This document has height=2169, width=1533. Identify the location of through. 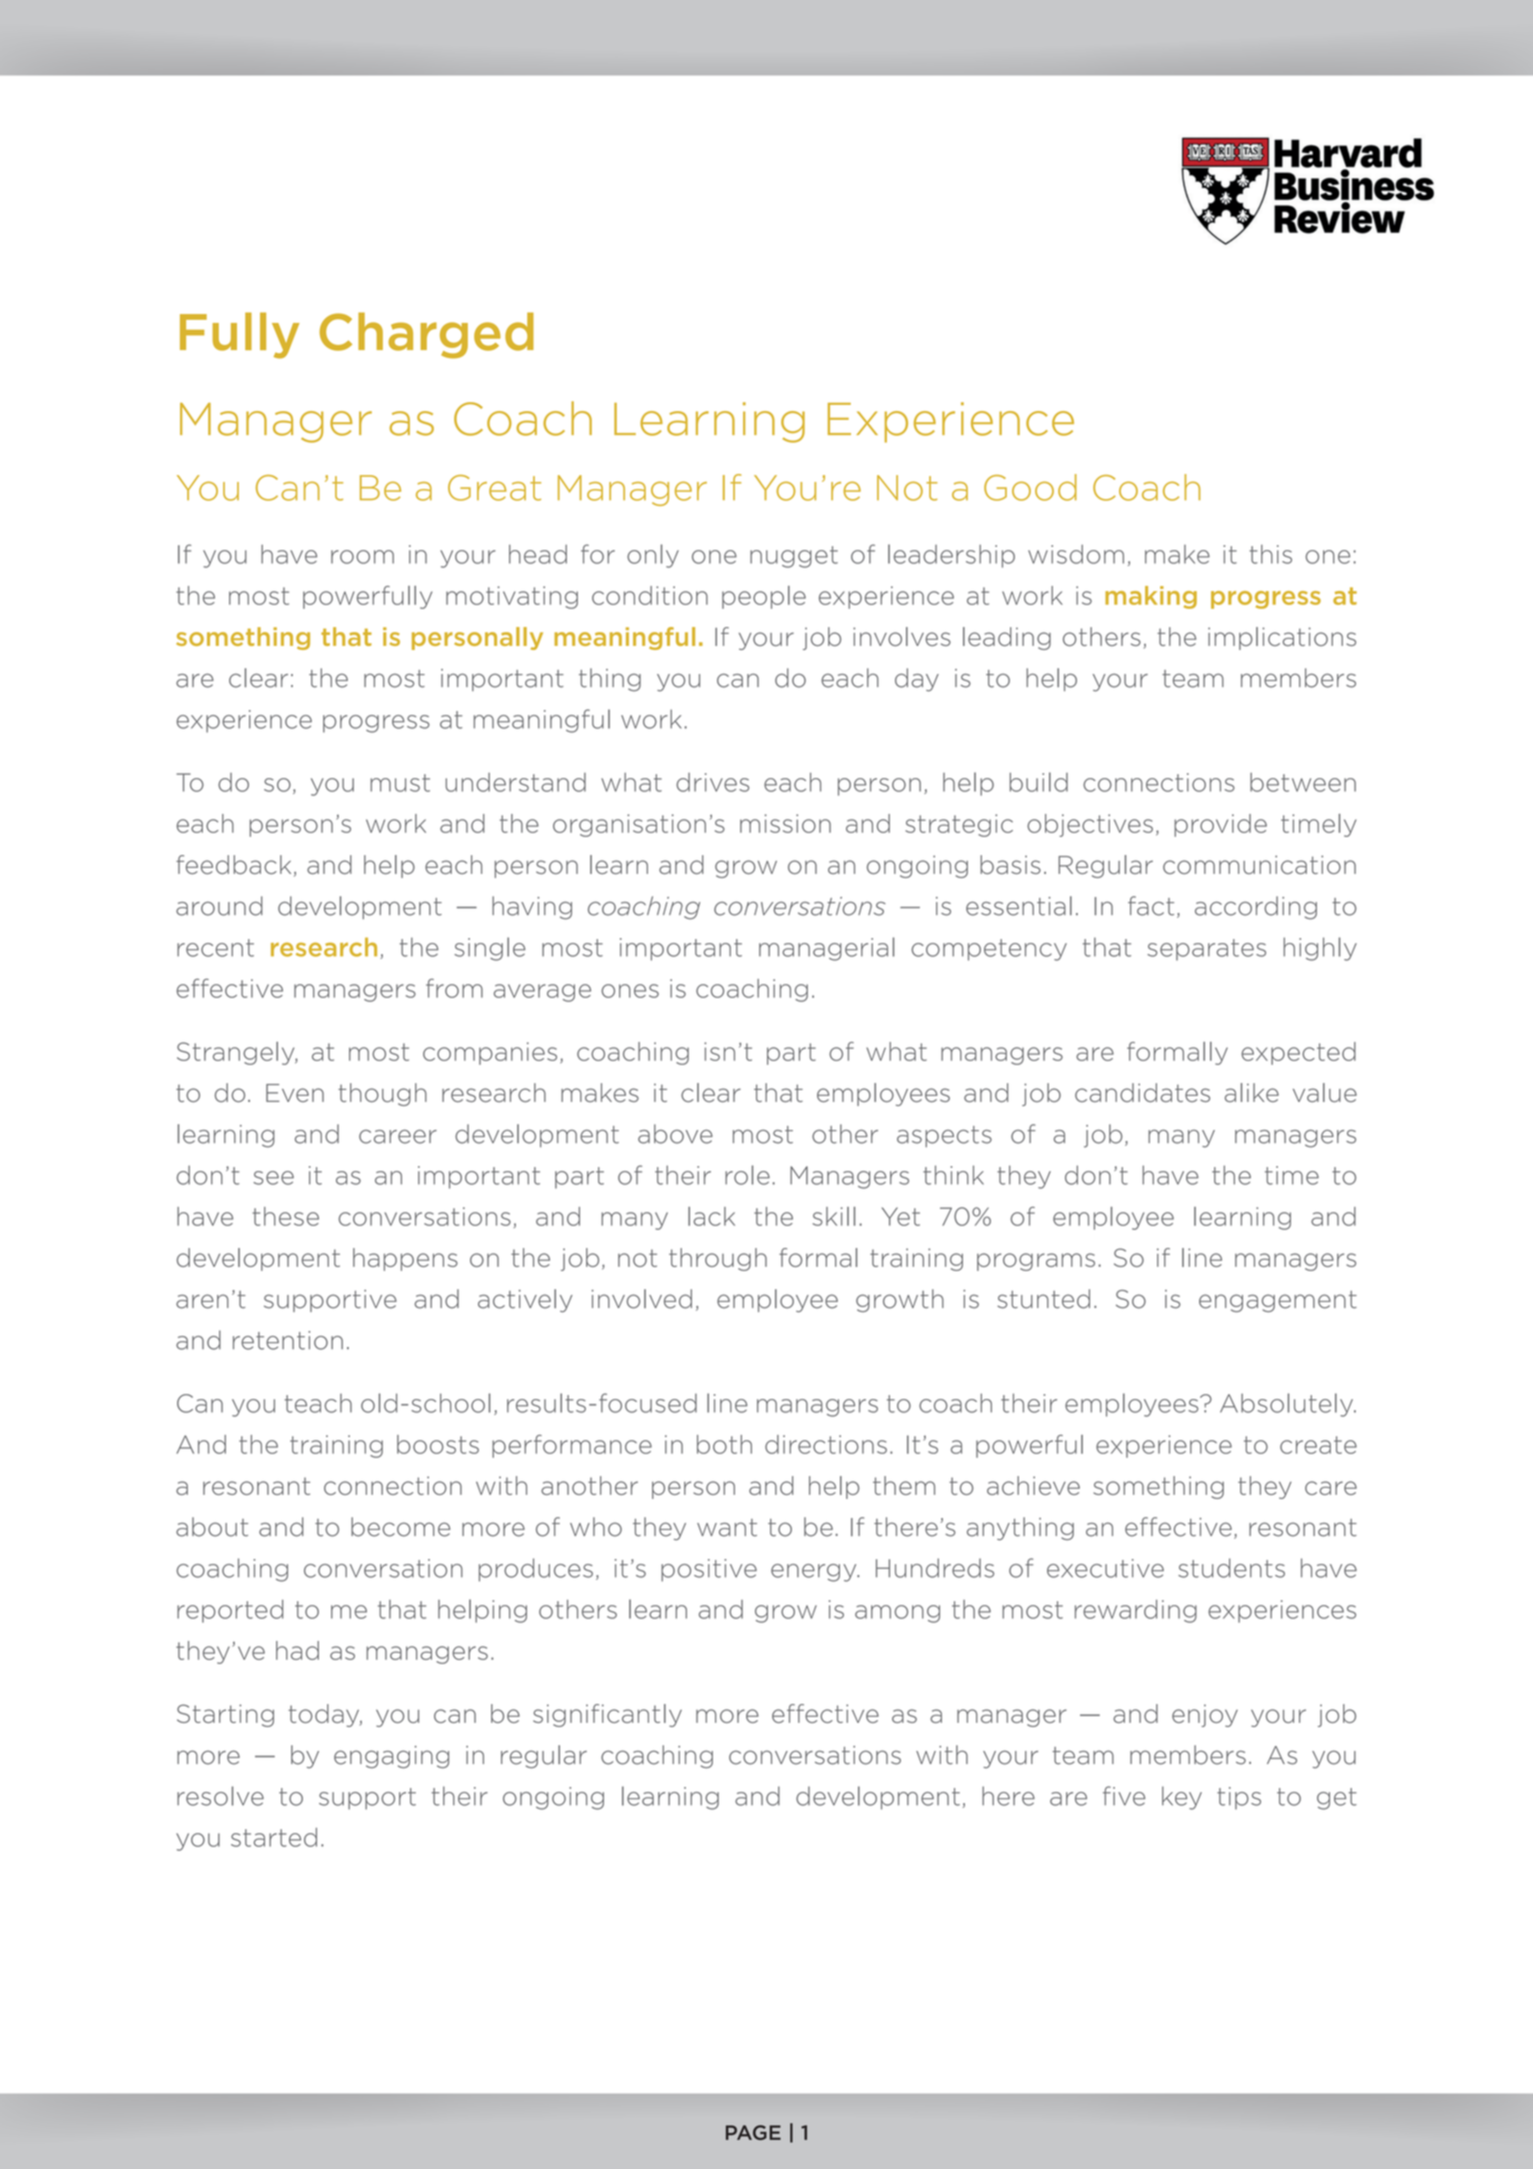
(718, 1259).
